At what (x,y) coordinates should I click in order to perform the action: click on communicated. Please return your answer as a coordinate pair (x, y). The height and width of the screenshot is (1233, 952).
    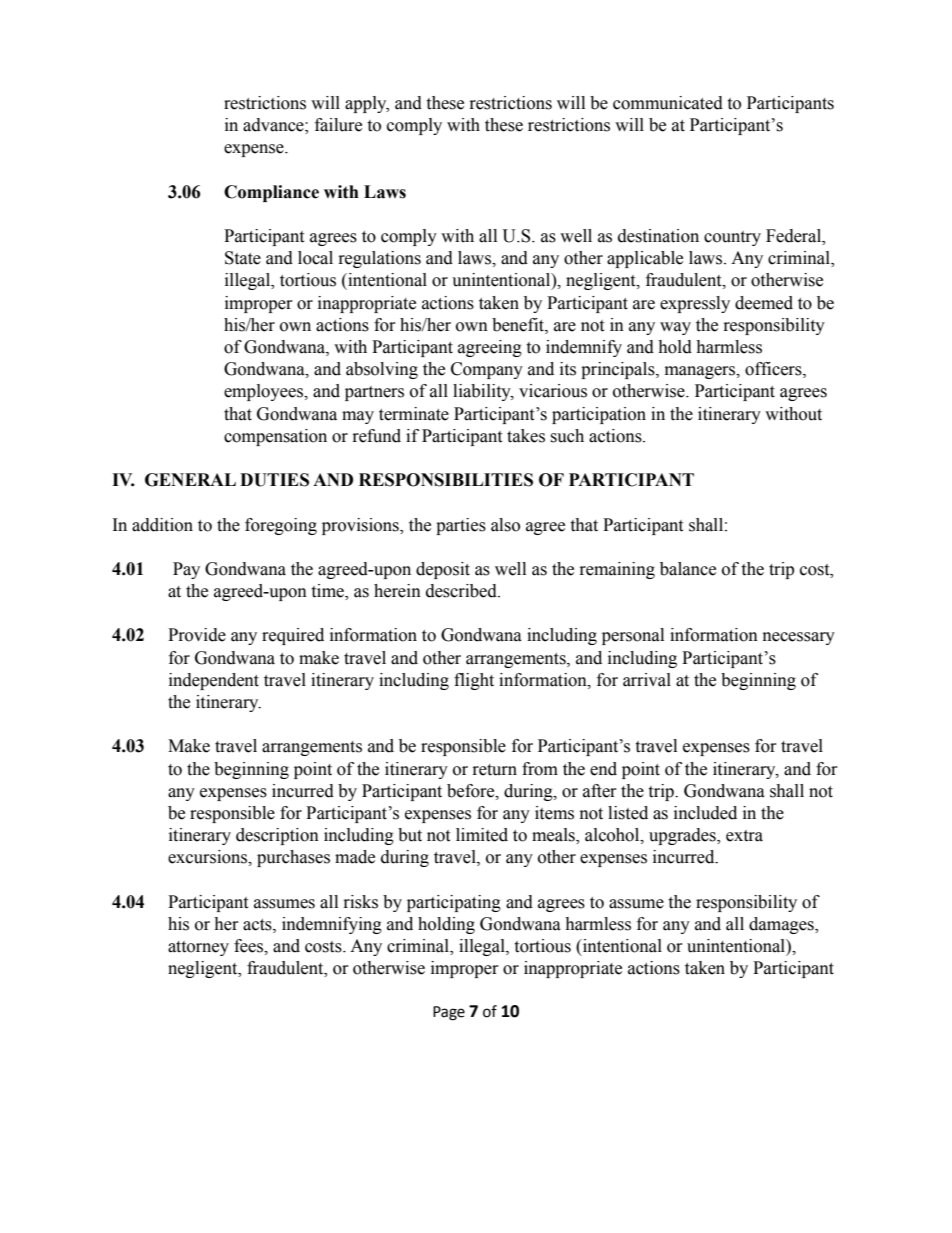
    Looking at the image, I should click on (668, 103).
